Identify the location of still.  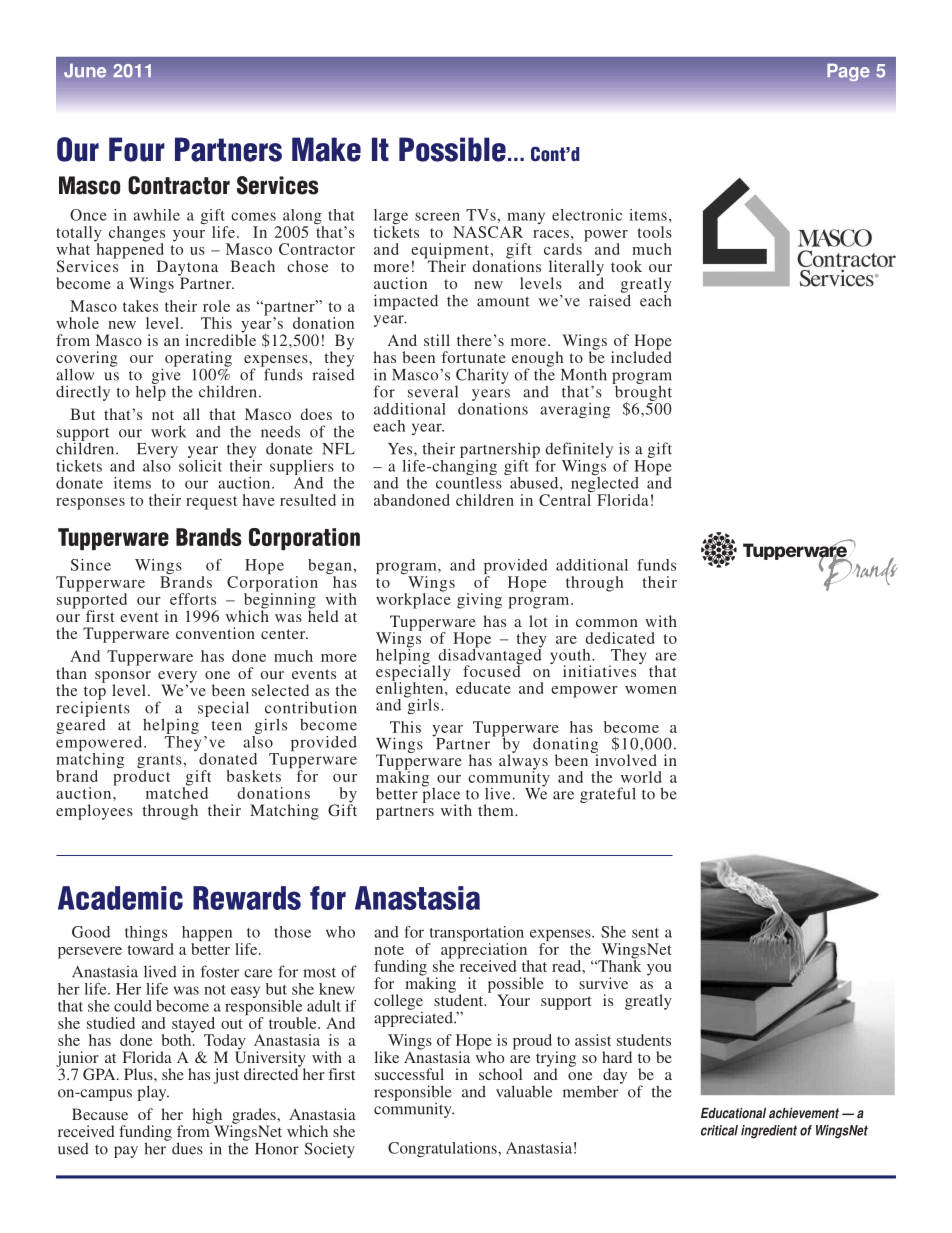
(437, 340).
